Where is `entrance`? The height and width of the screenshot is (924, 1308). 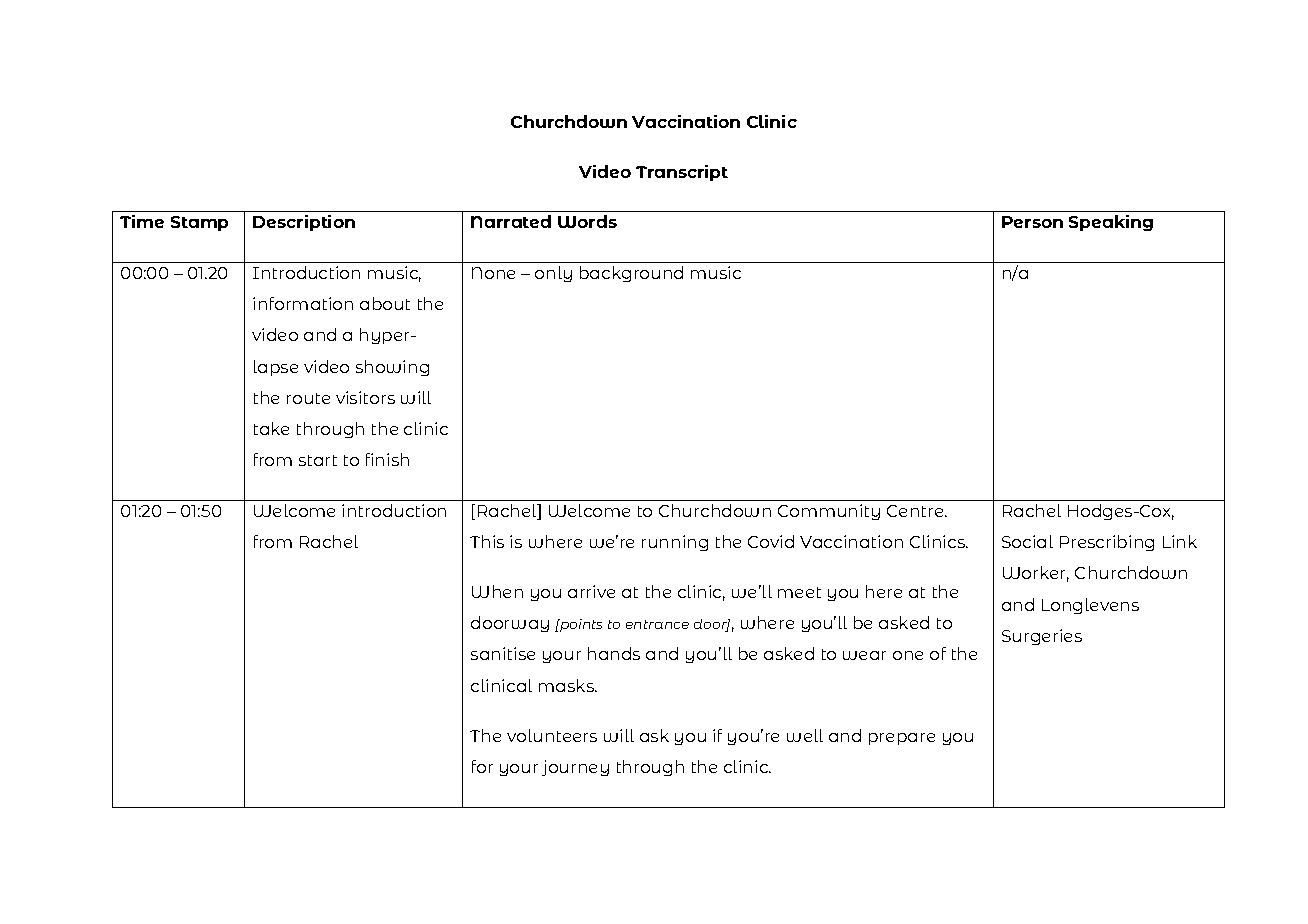
entrance is located at coordinates (657, 624).
